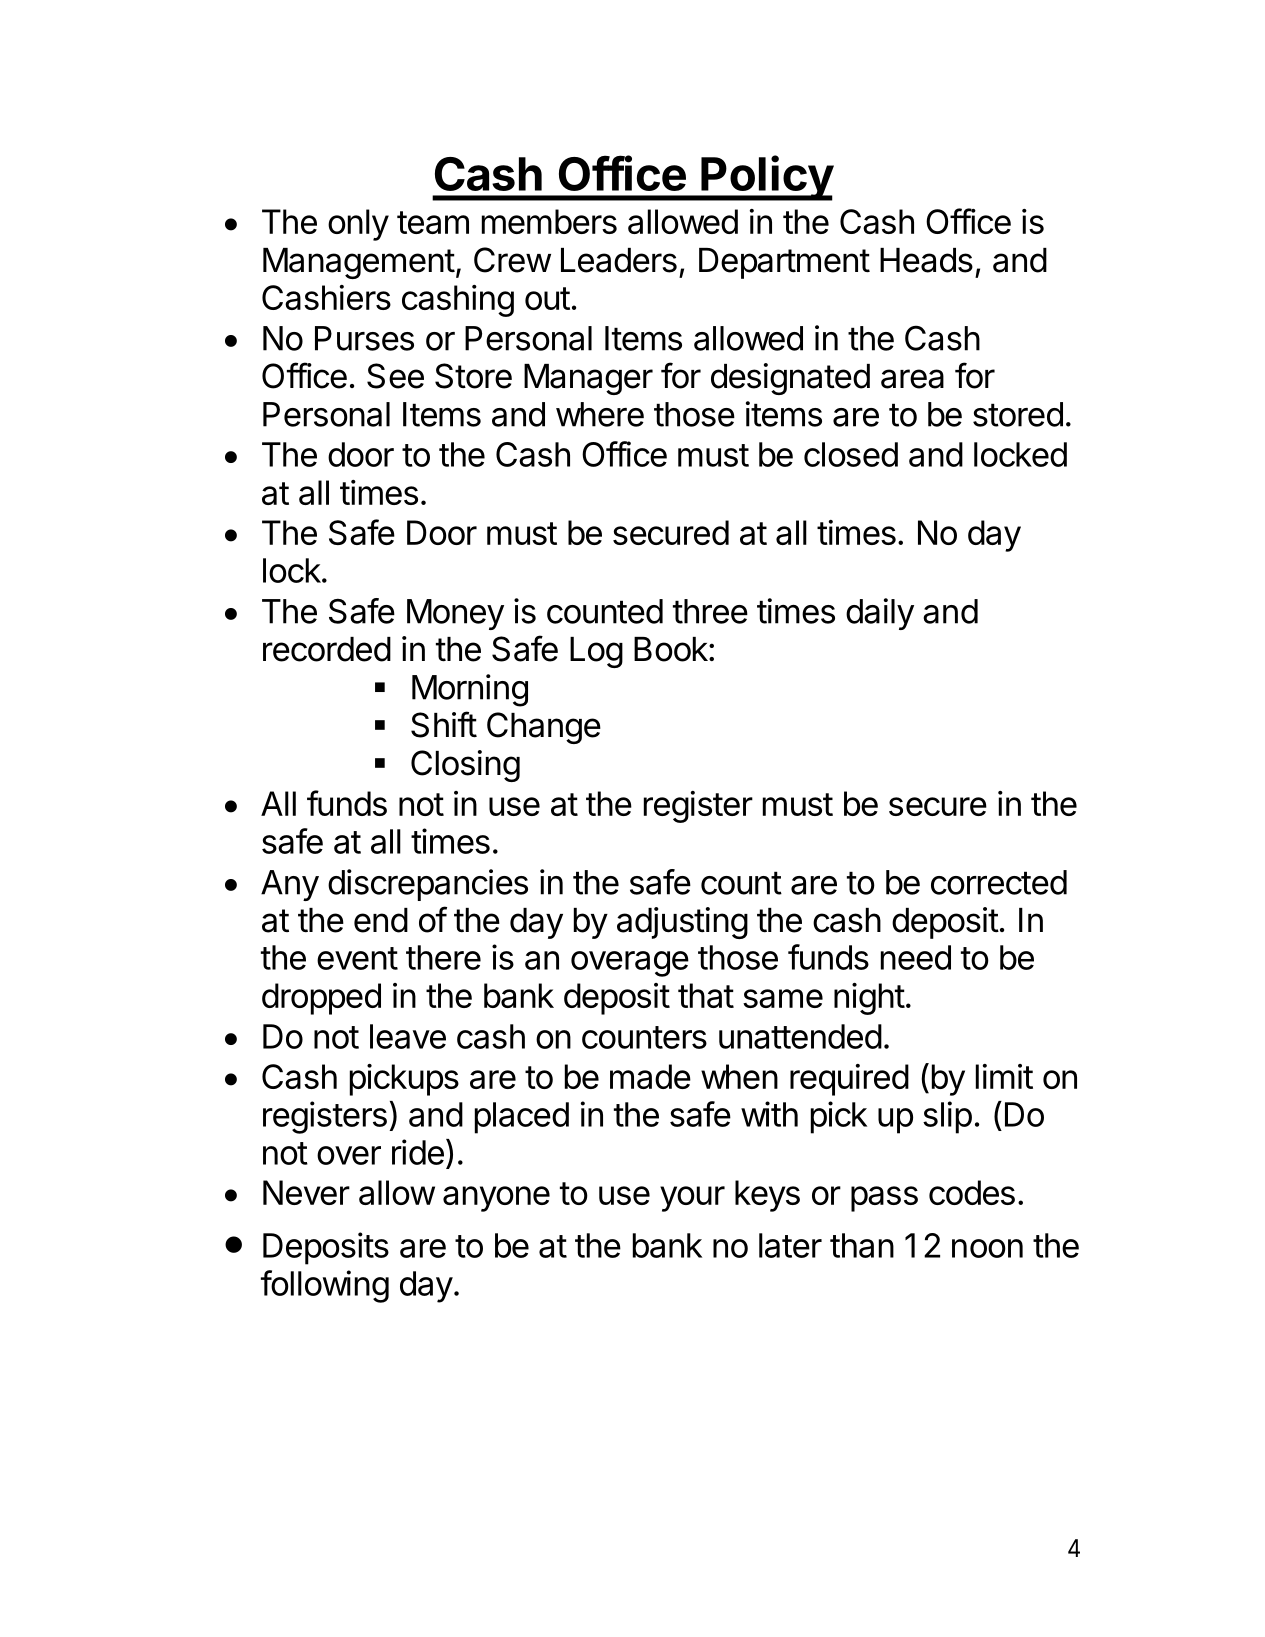 The image size is (1265, 1637). Describe the element at coordinates (619, 260) in the screenshot. I see `Leaders` at that location.
